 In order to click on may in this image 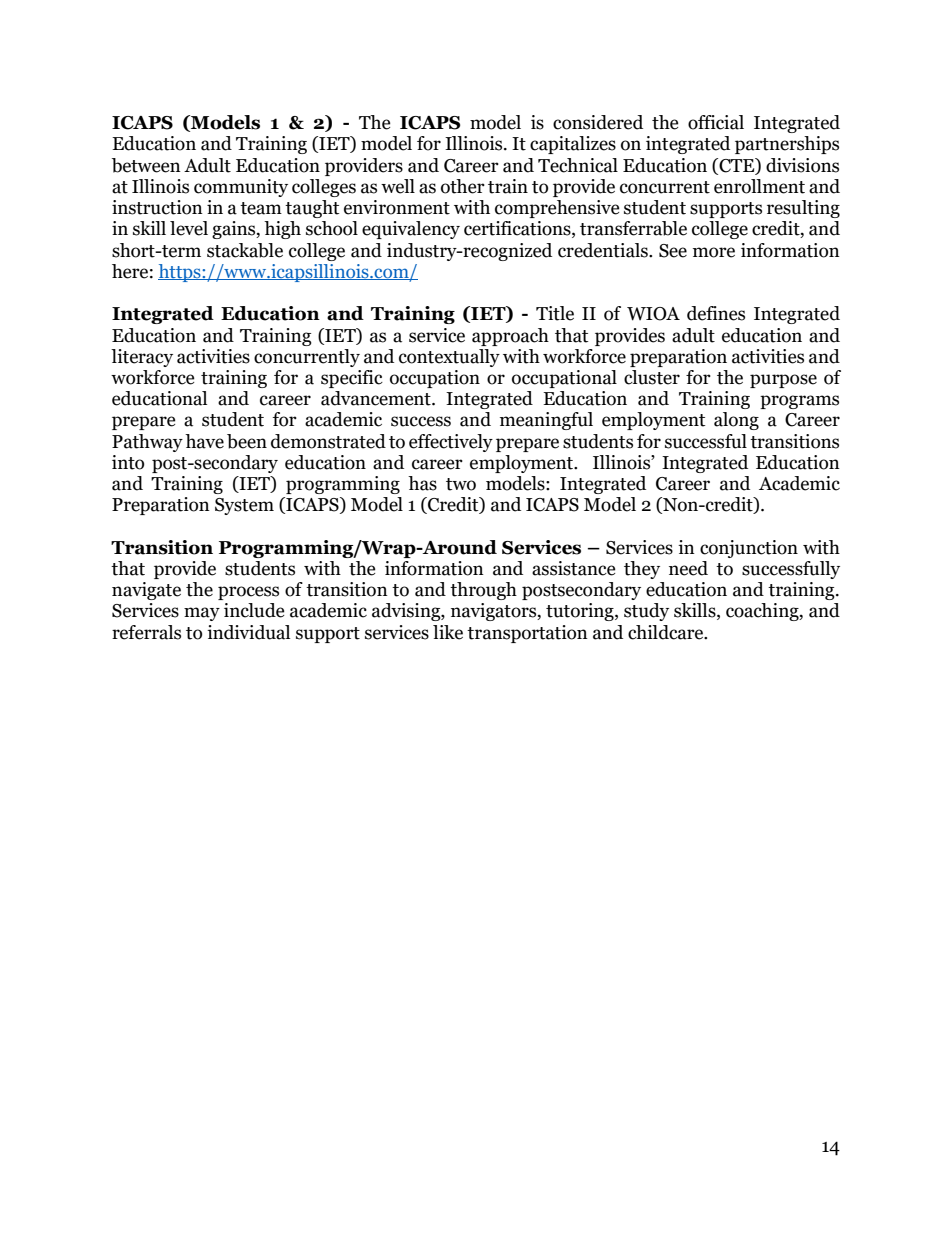, I will do `click(202, 614)`.
